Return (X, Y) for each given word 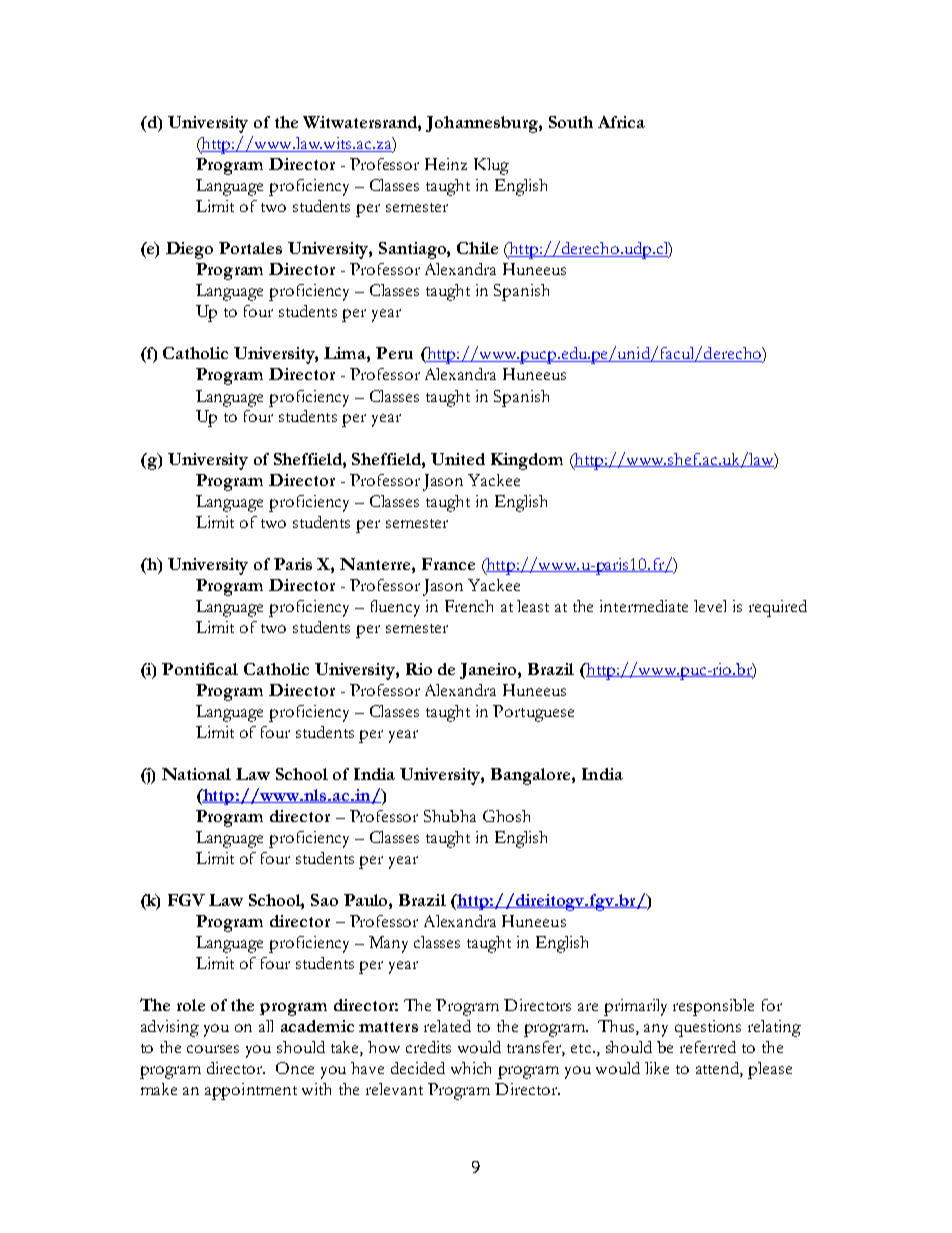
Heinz (446, 164)
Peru (394, 353)
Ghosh (506, 816)
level (710, 606)
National (196, 774)
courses (213, 1049)
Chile (477, 248)
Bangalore (532, 776)
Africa (621, 122)
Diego (189, 250)
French (469, 606)
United (458, 459)
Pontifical (200, 669)
